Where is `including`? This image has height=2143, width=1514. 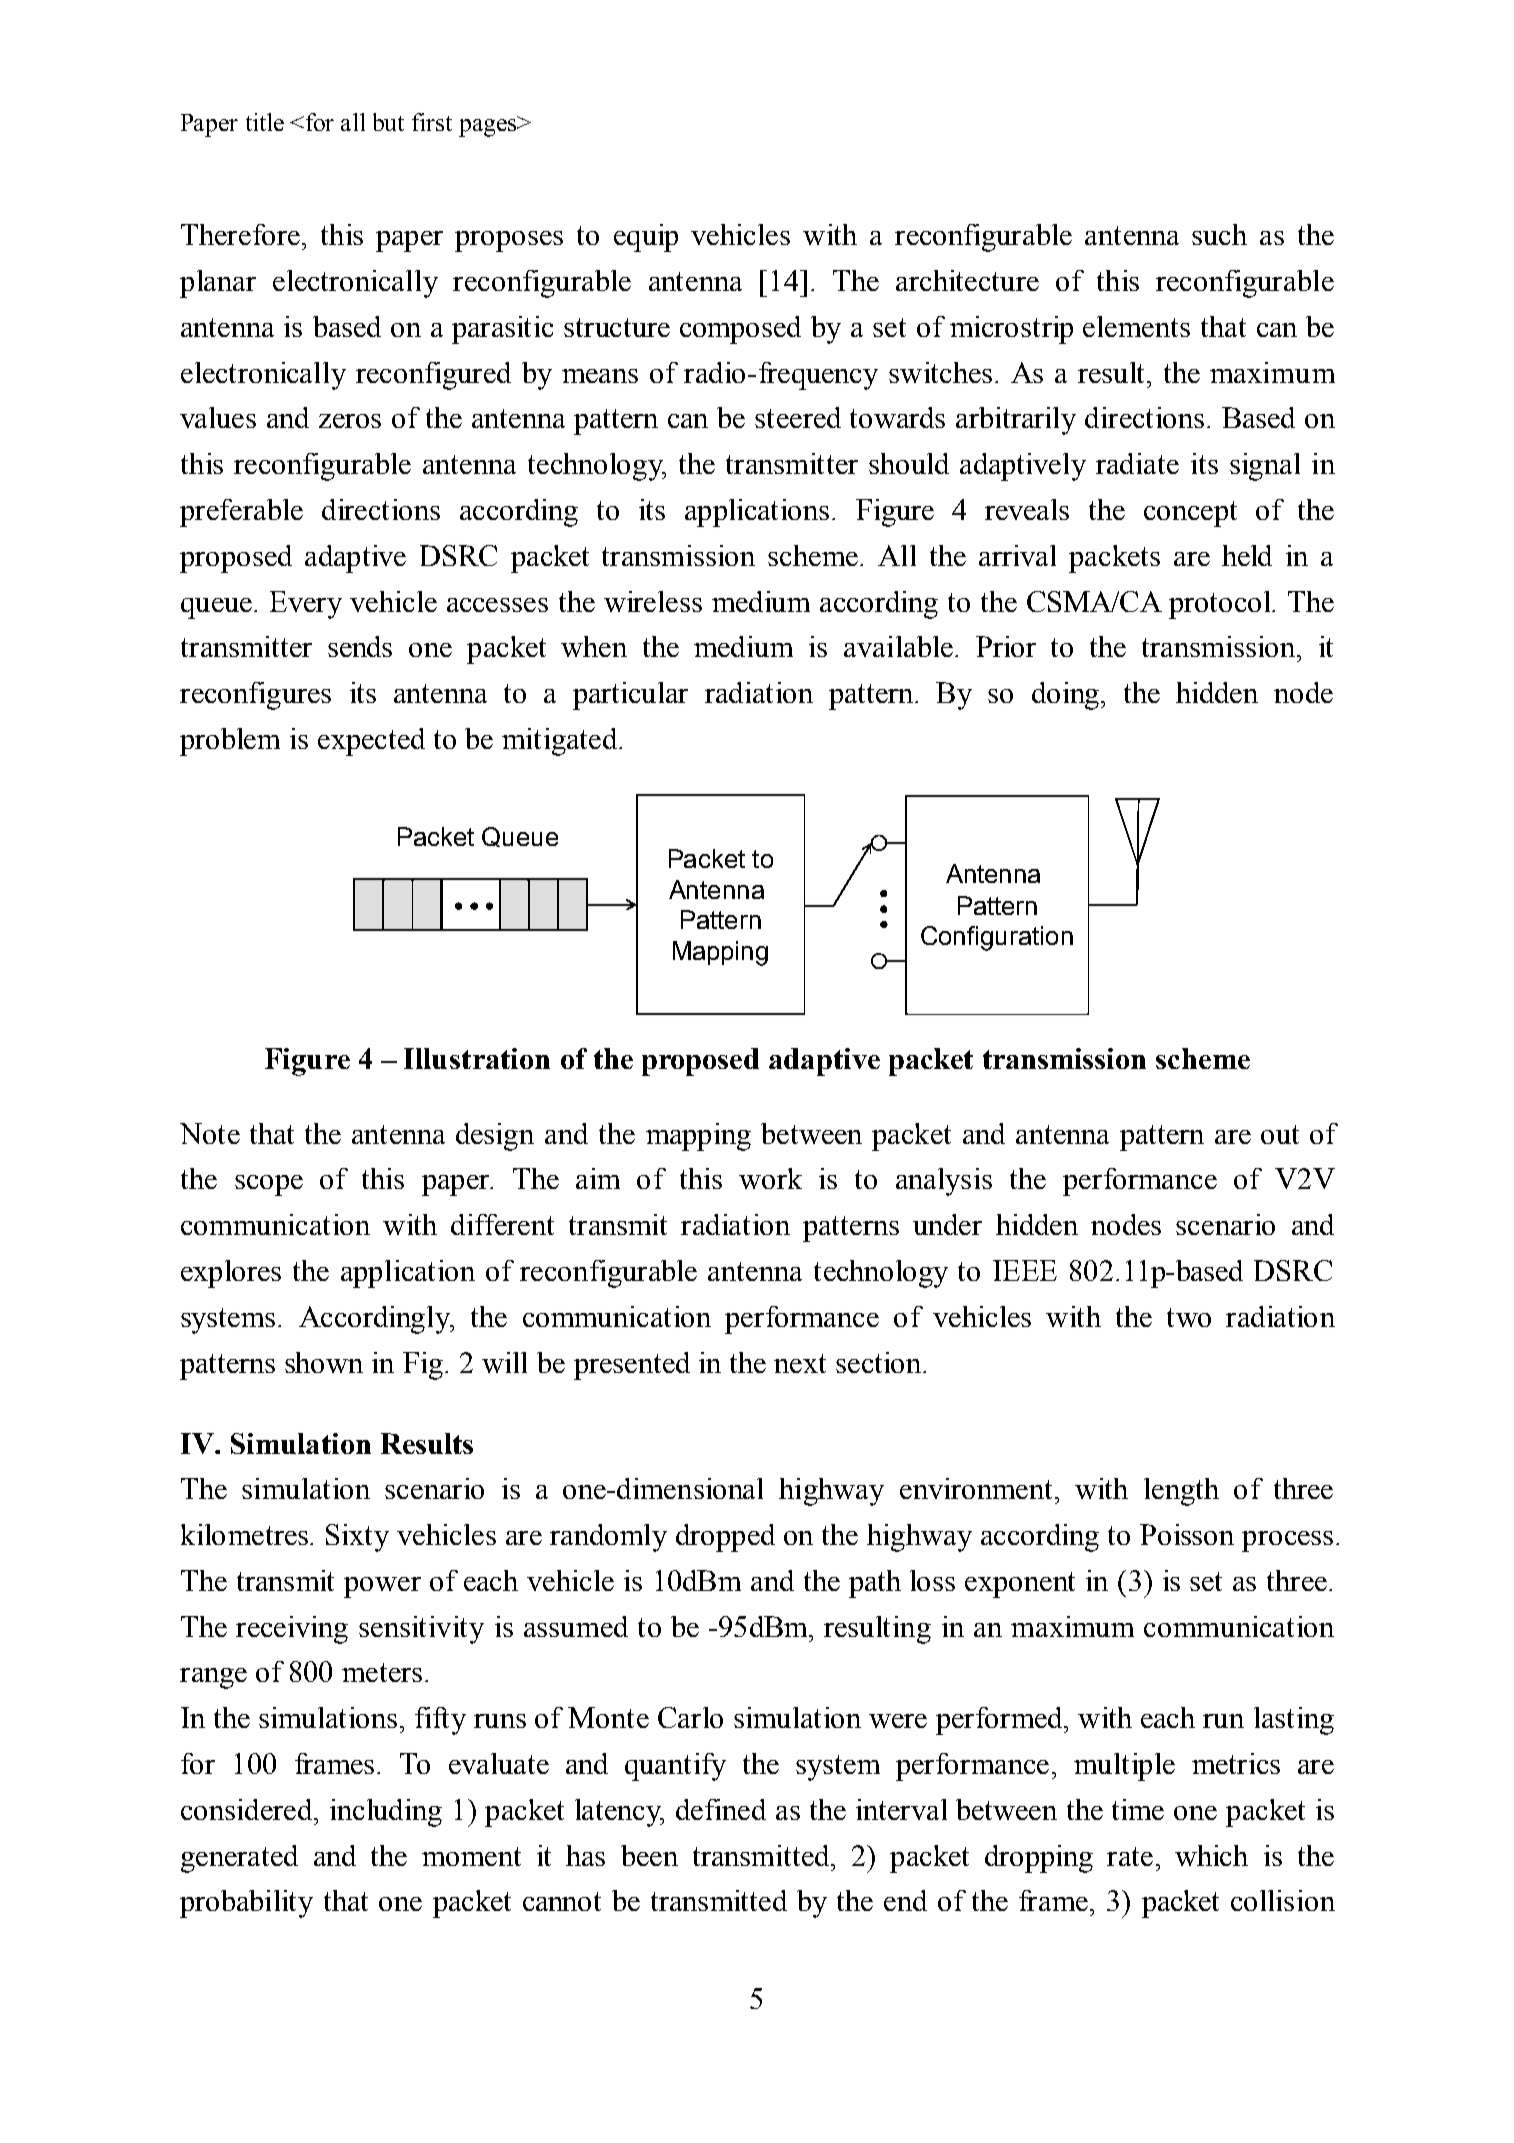
including is located at coordinates (386, 1813).
